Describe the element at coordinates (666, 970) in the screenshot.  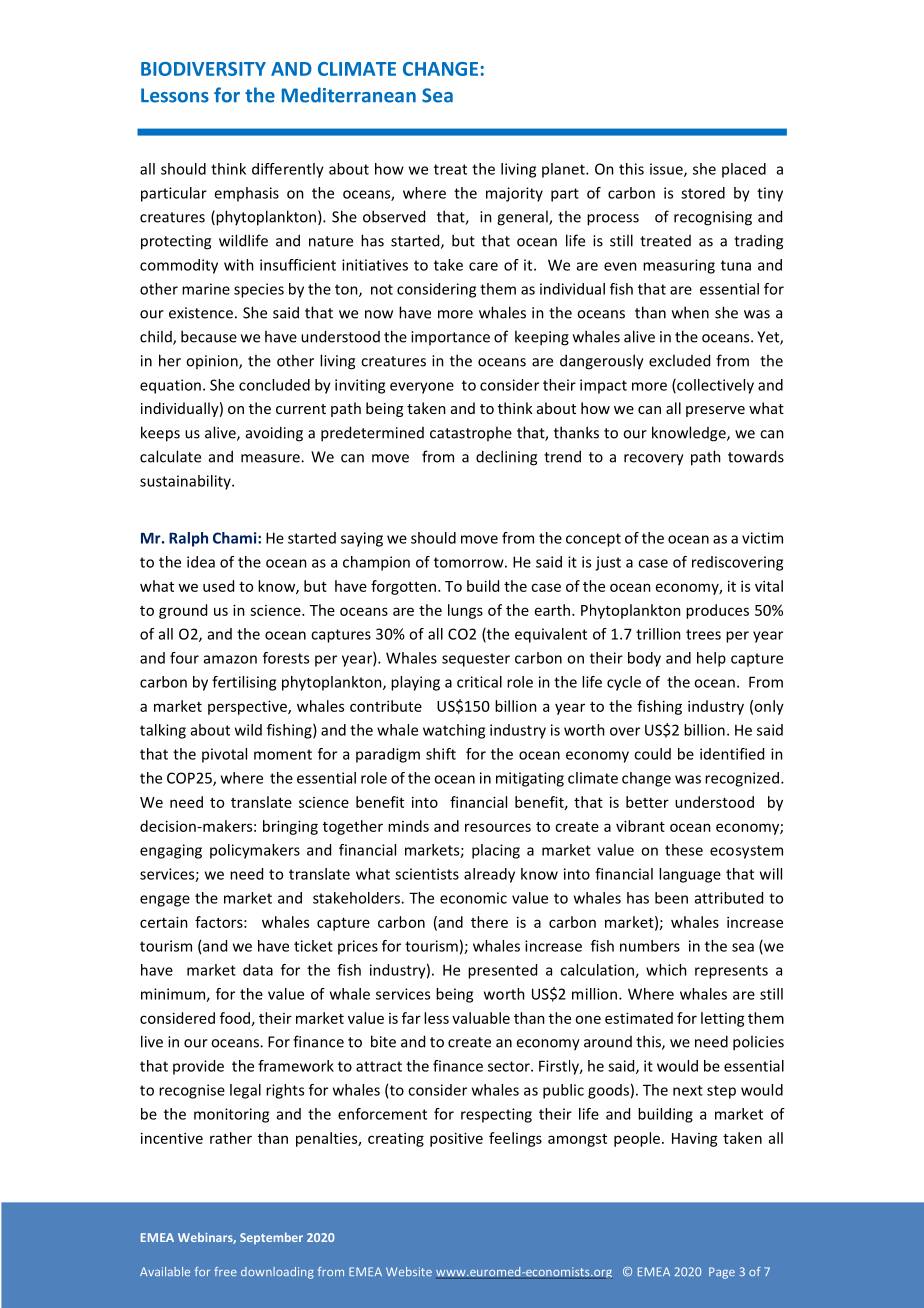
I see `which` at that location.
